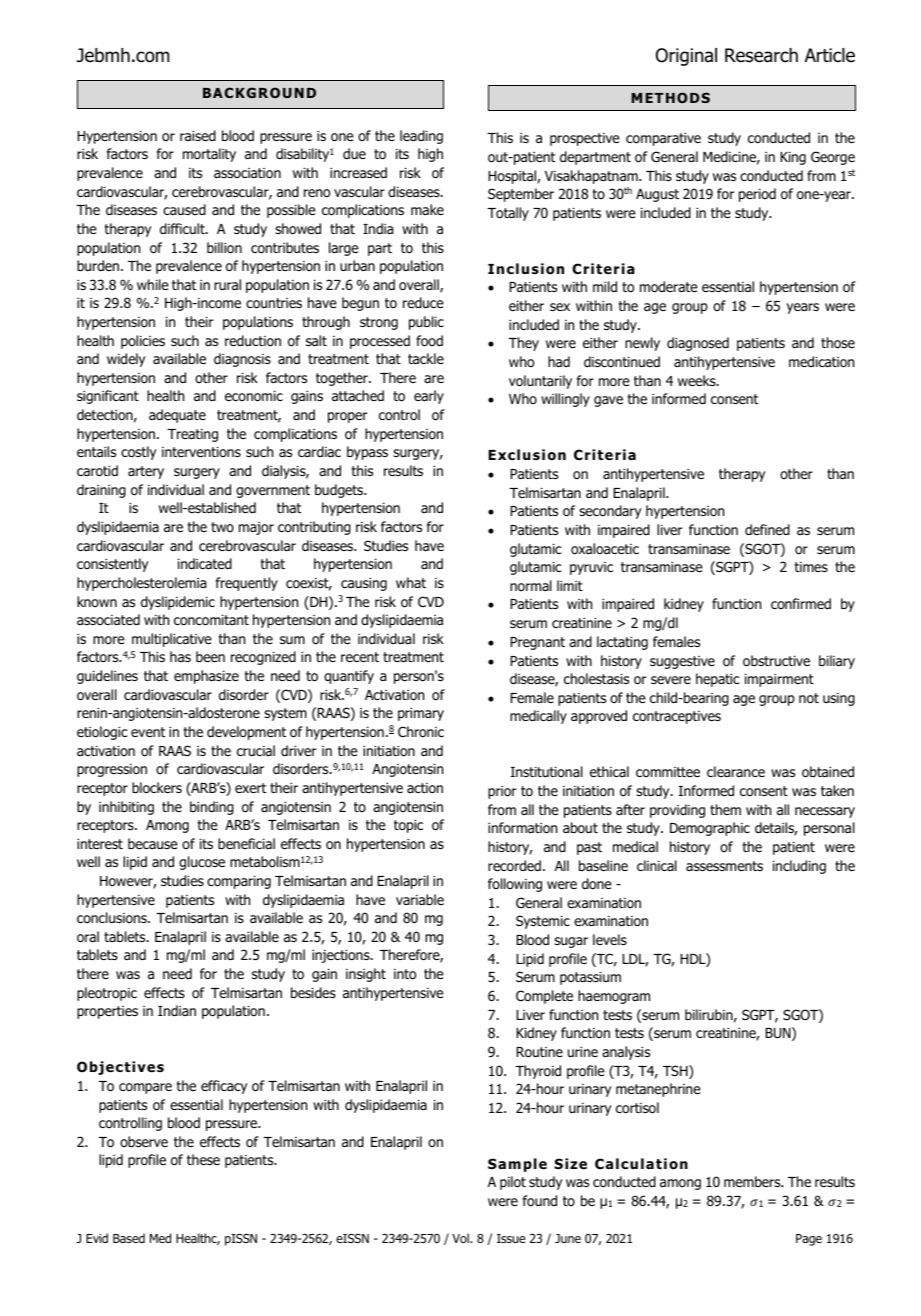  Describe the element at coordinates (421, 137) in the screenshot. I see `leading` at that location.
